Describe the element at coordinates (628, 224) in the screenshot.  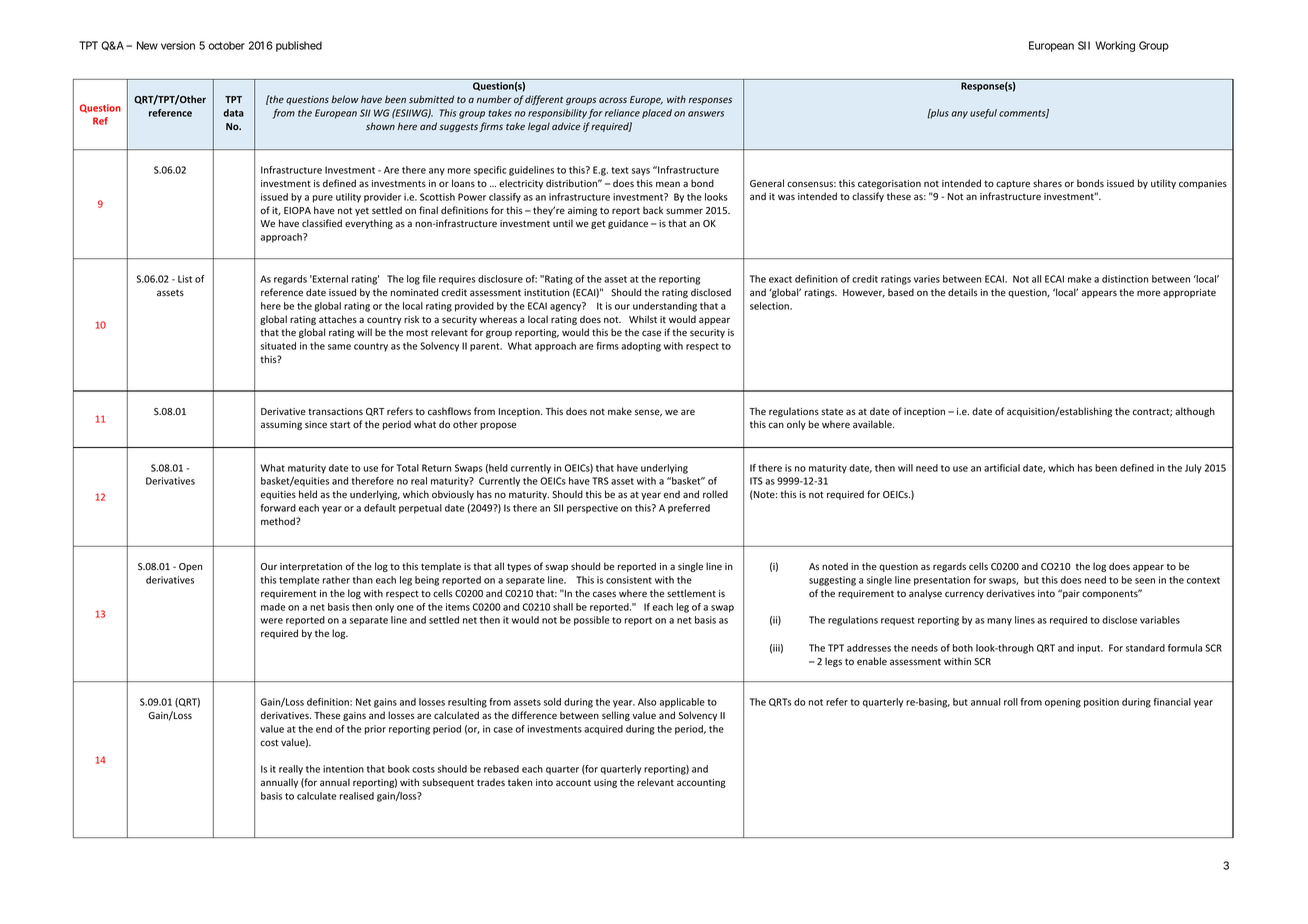
I see `guidance` at that location.
